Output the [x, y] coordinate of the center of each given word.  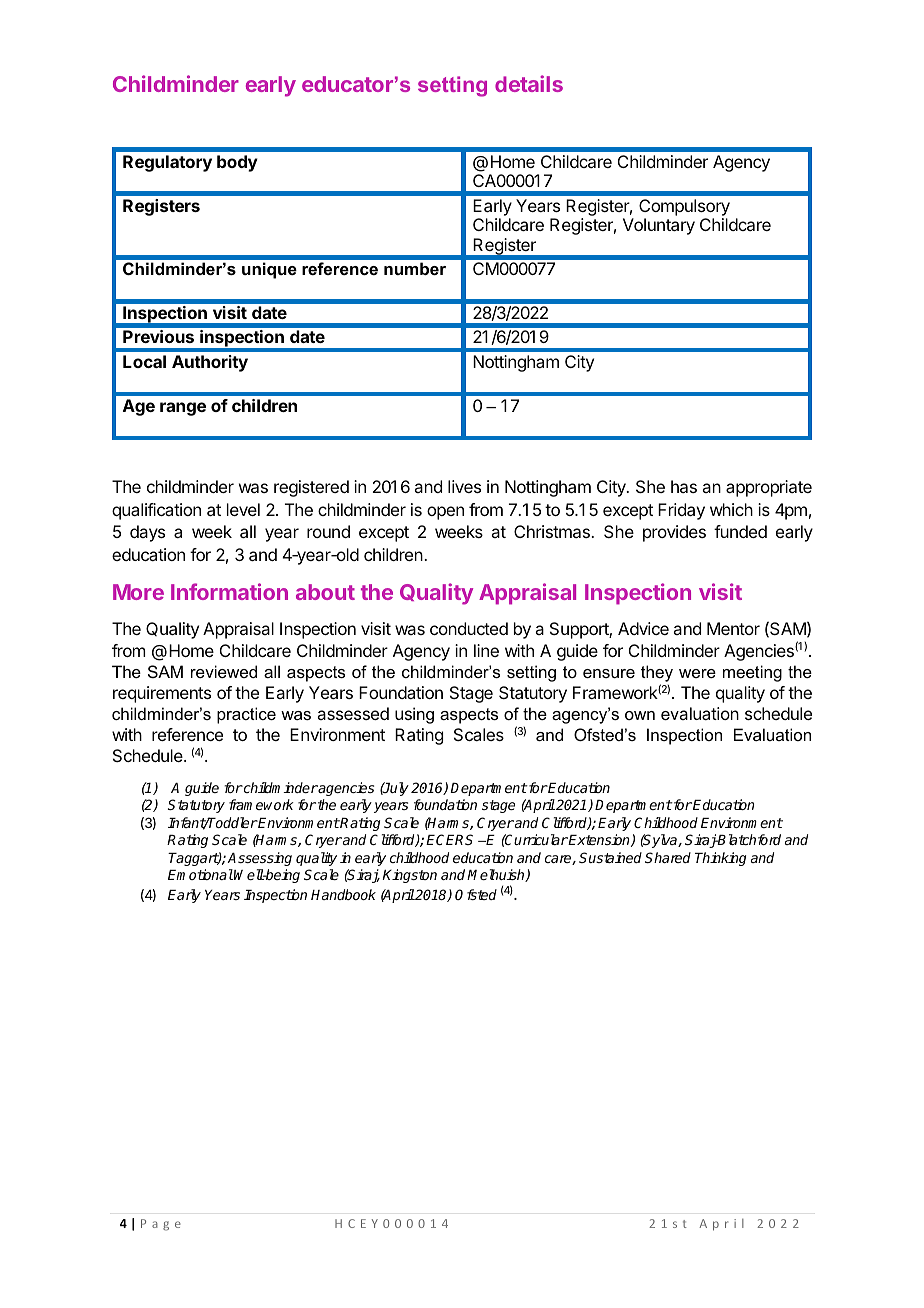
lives [464, 486]
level [243, 509]
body [237, 163]
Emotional [201, 874]
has [684, 486]
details [529, 83]
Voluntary [659, 226]
